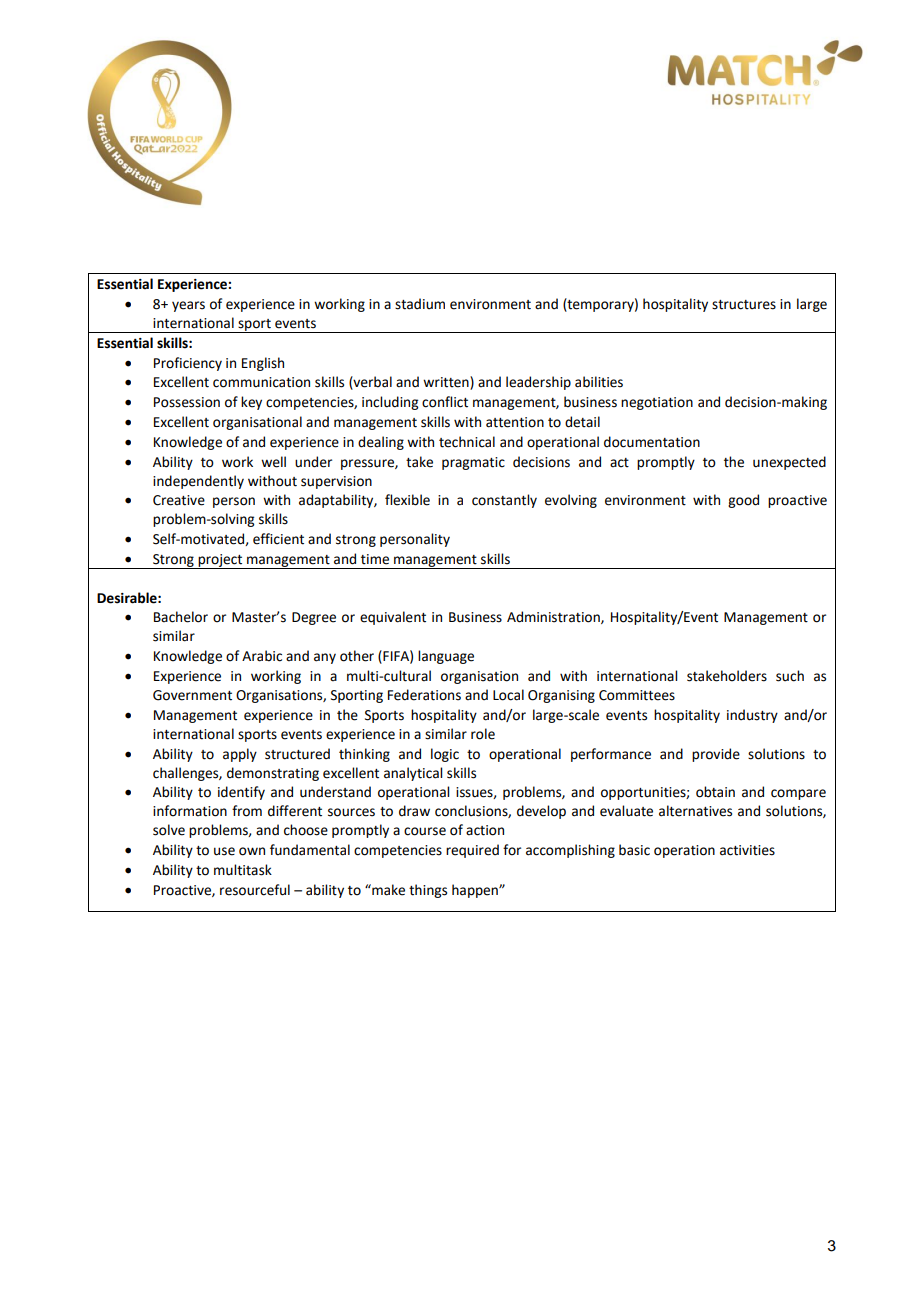 The width and height of the screenshot is (924, 1309). What do you see at coordinates (744, 305) in the screenshot?
I see `structures` at bounding box center [744, 305].
